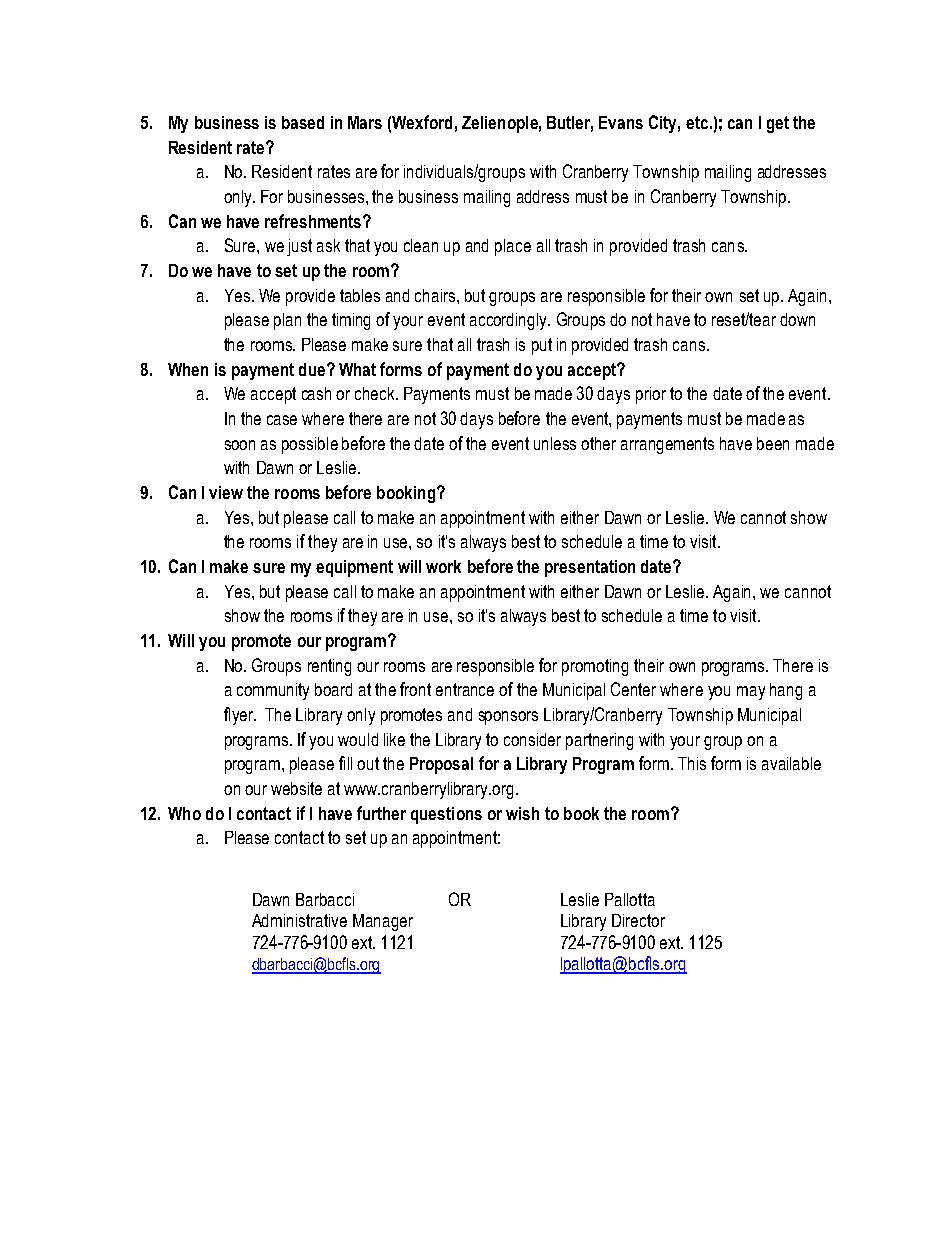 The image size is (952, 1233). What do you see at coordinates (465, 689) in the page?
I see `entrance` at bounding box center [465, 689].
